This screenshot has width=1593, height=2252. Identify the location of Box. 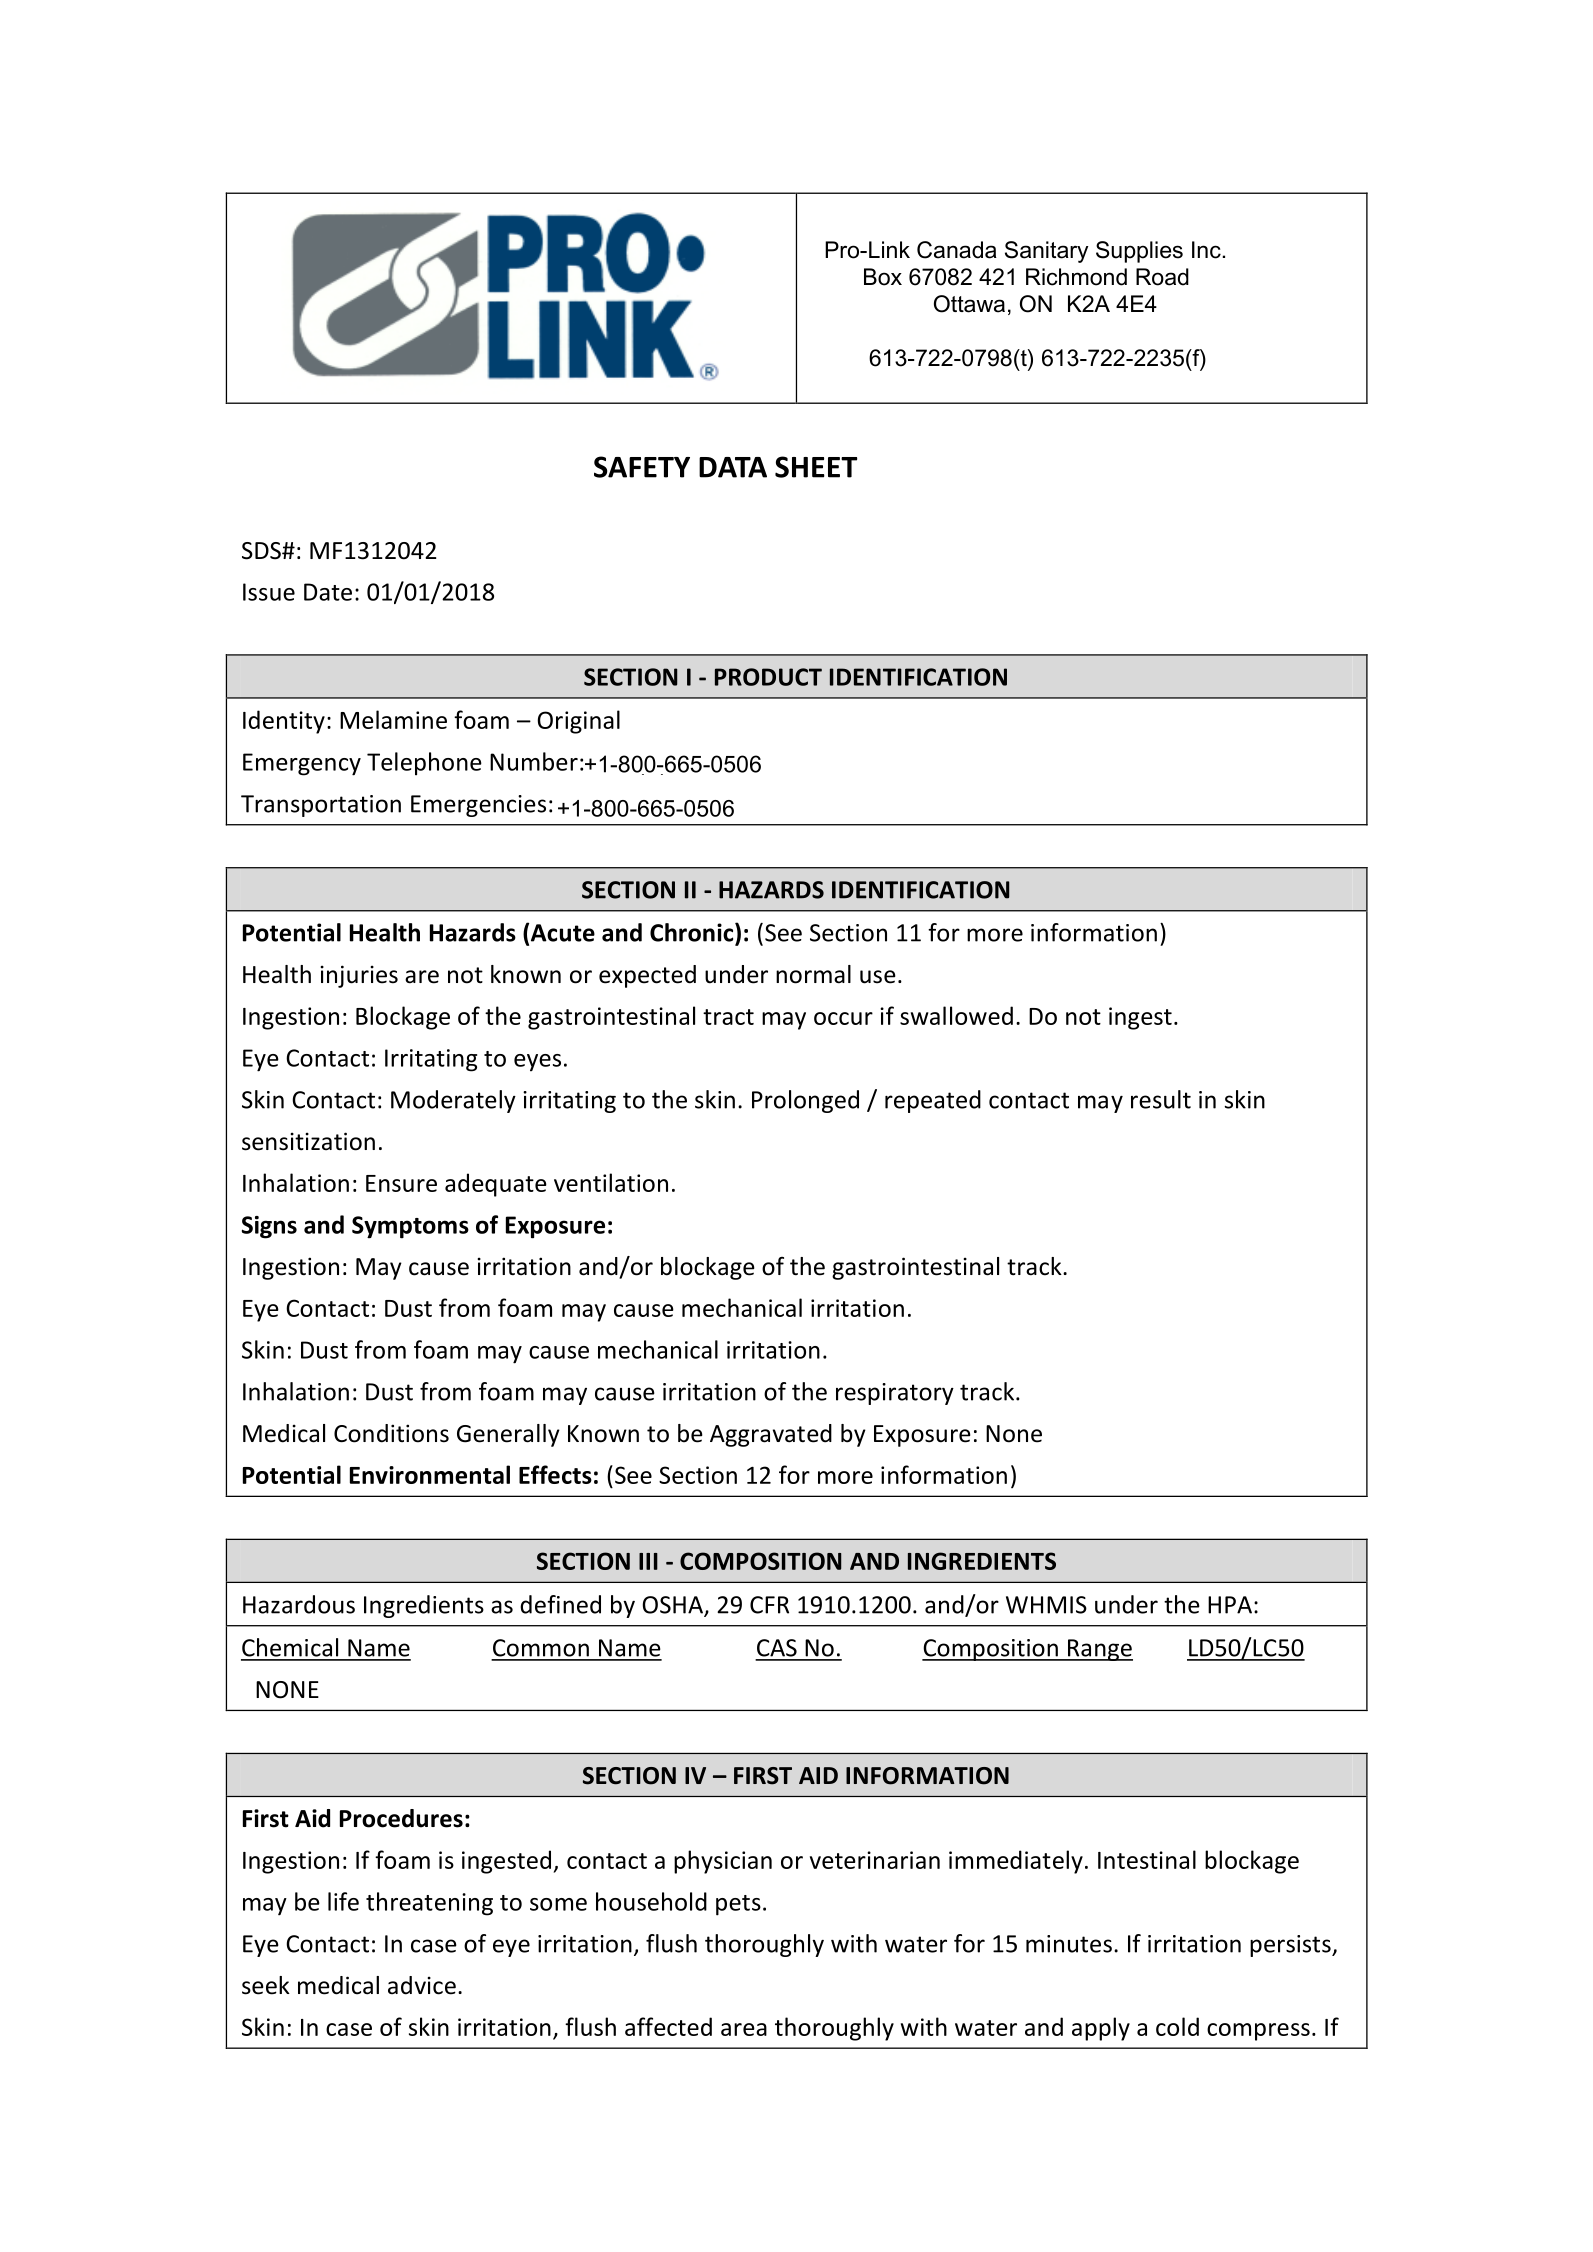
(883, 277).
